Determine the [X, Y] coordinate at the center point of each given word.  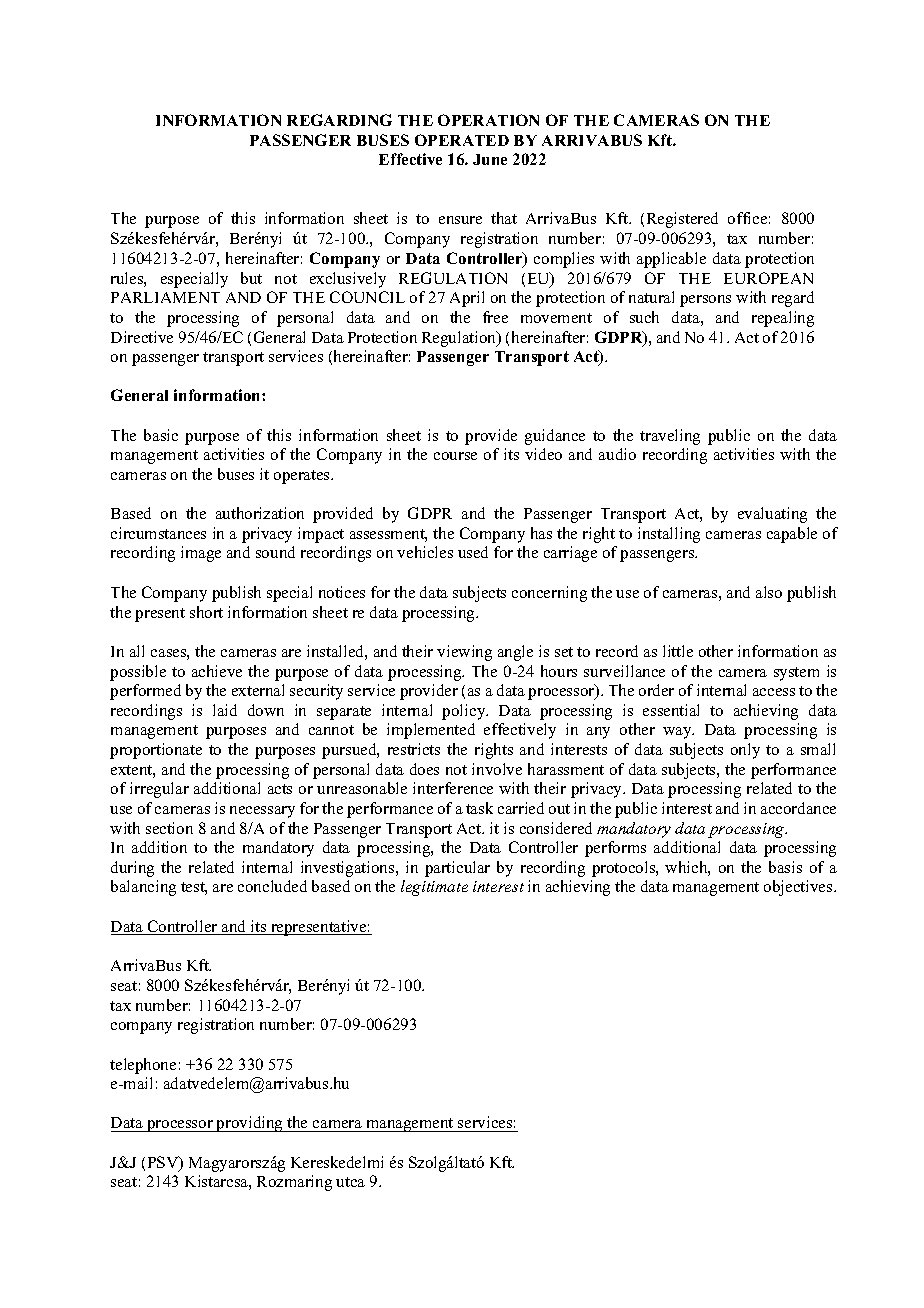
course [455, 456]
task [479, 808]
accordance [798, 808]
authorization [260, 513]
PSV [164, 1163]
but [251, 278]
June [490, 159]
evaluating [772, 515]
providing [250, 1124]
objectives [799, 888]
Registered [682, 220]
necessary [262, 812]
